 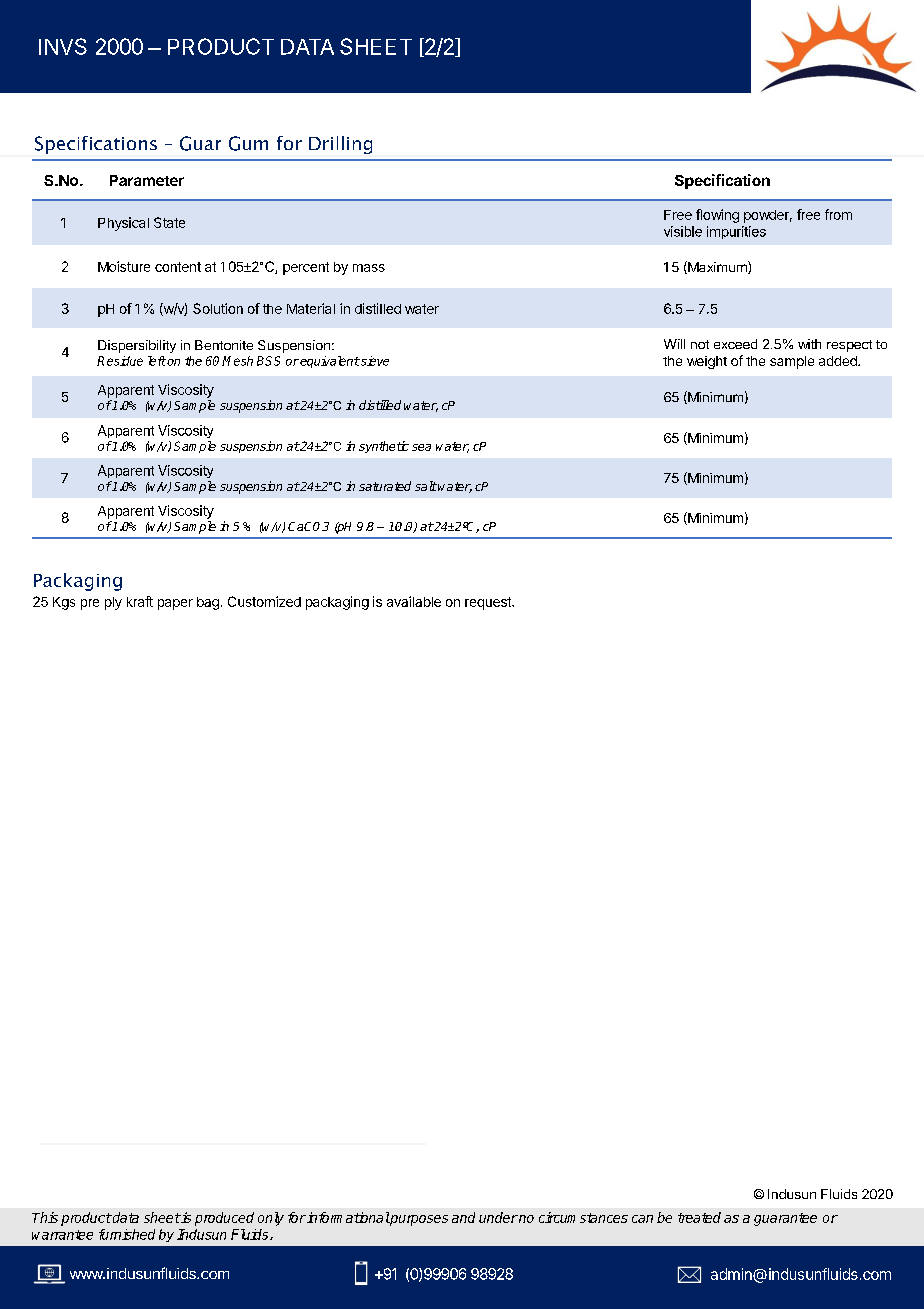 I want to click on and, so click(x=463, y=1217).
